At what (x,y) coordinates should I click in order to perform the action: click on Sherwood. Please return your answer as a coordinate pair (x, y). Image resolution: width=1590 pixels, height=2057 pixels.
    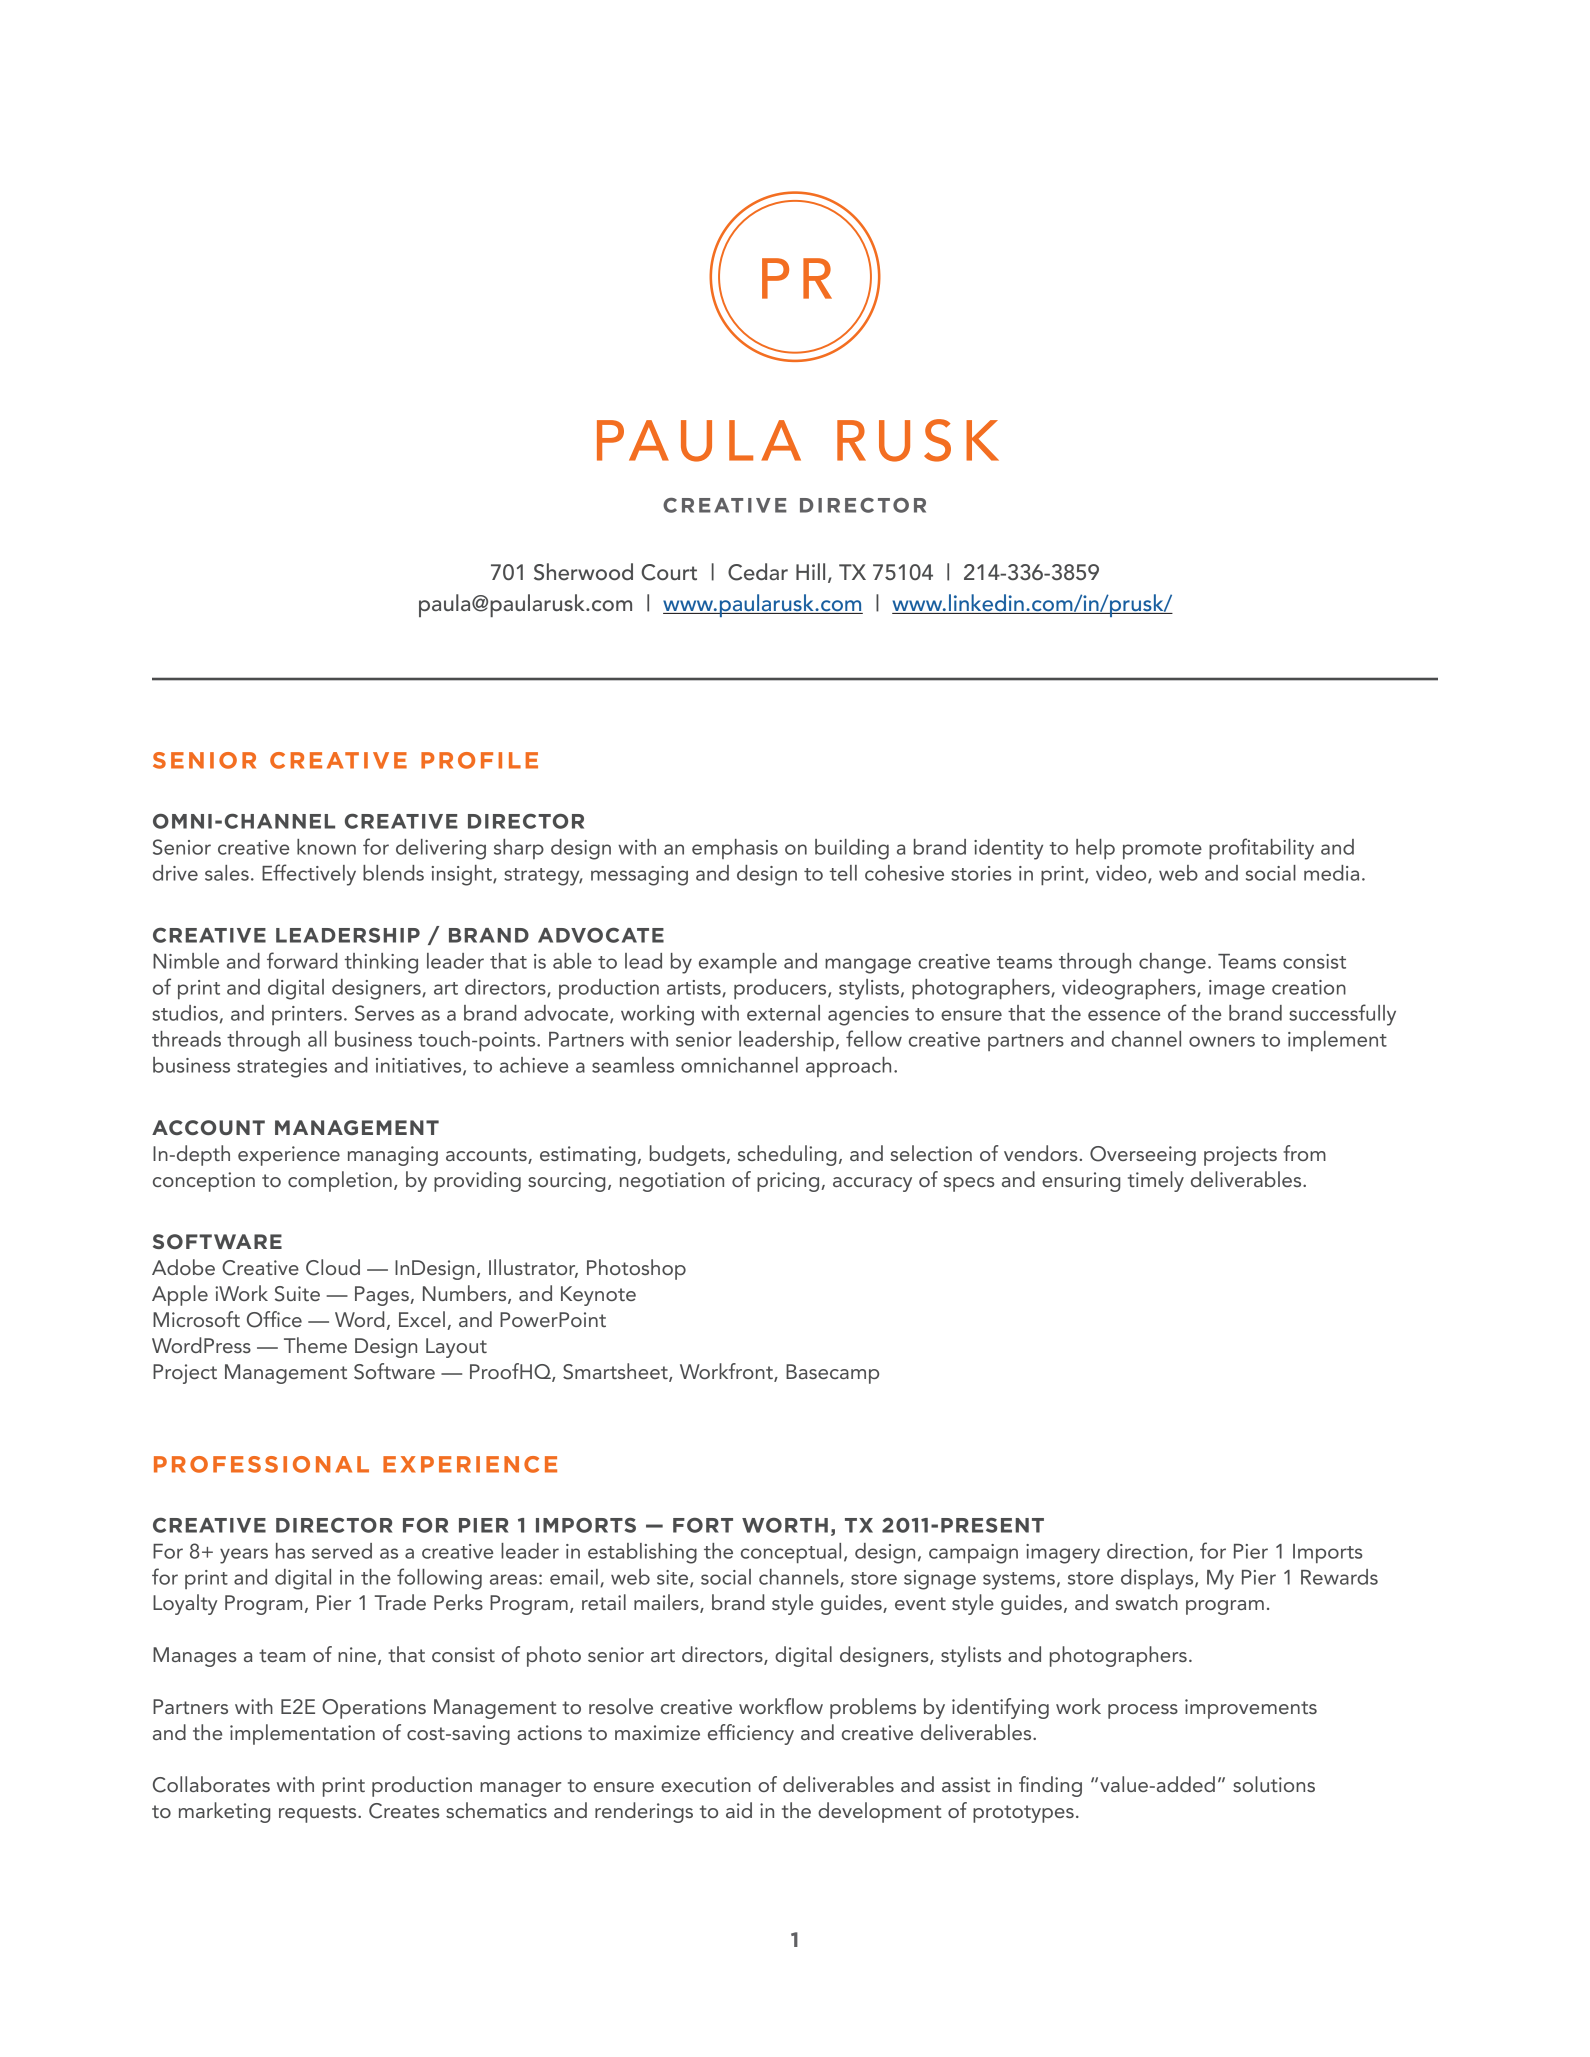
    Looking at the image, I should click on (583, 572).
